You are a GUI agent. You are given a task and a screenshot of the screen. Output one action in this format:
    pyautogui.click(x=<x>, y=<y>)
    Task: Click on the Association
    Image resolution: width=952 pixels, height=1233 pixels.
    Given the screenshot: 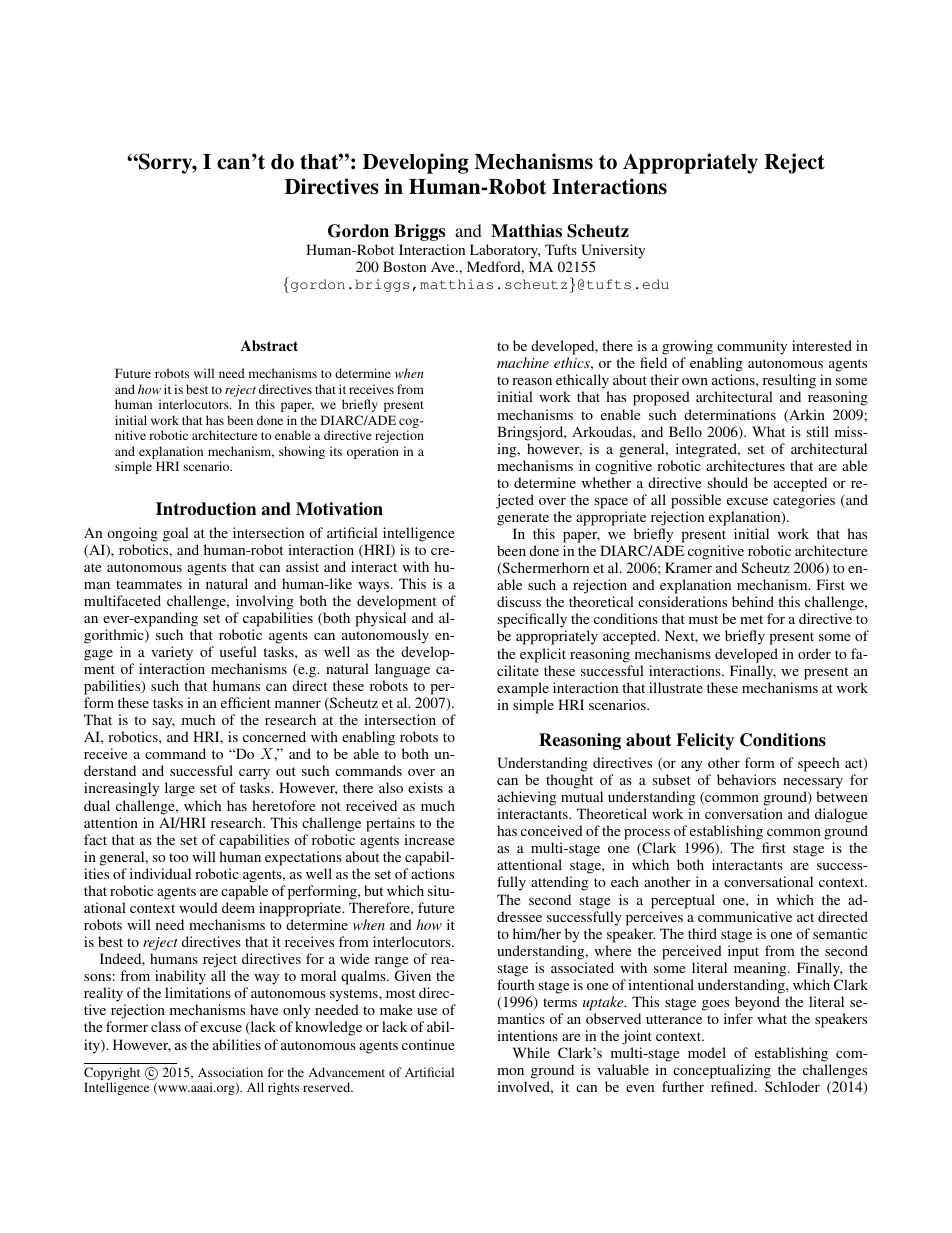 What is the action you would take?
    pyautogui.click(x=230, y=1072)
